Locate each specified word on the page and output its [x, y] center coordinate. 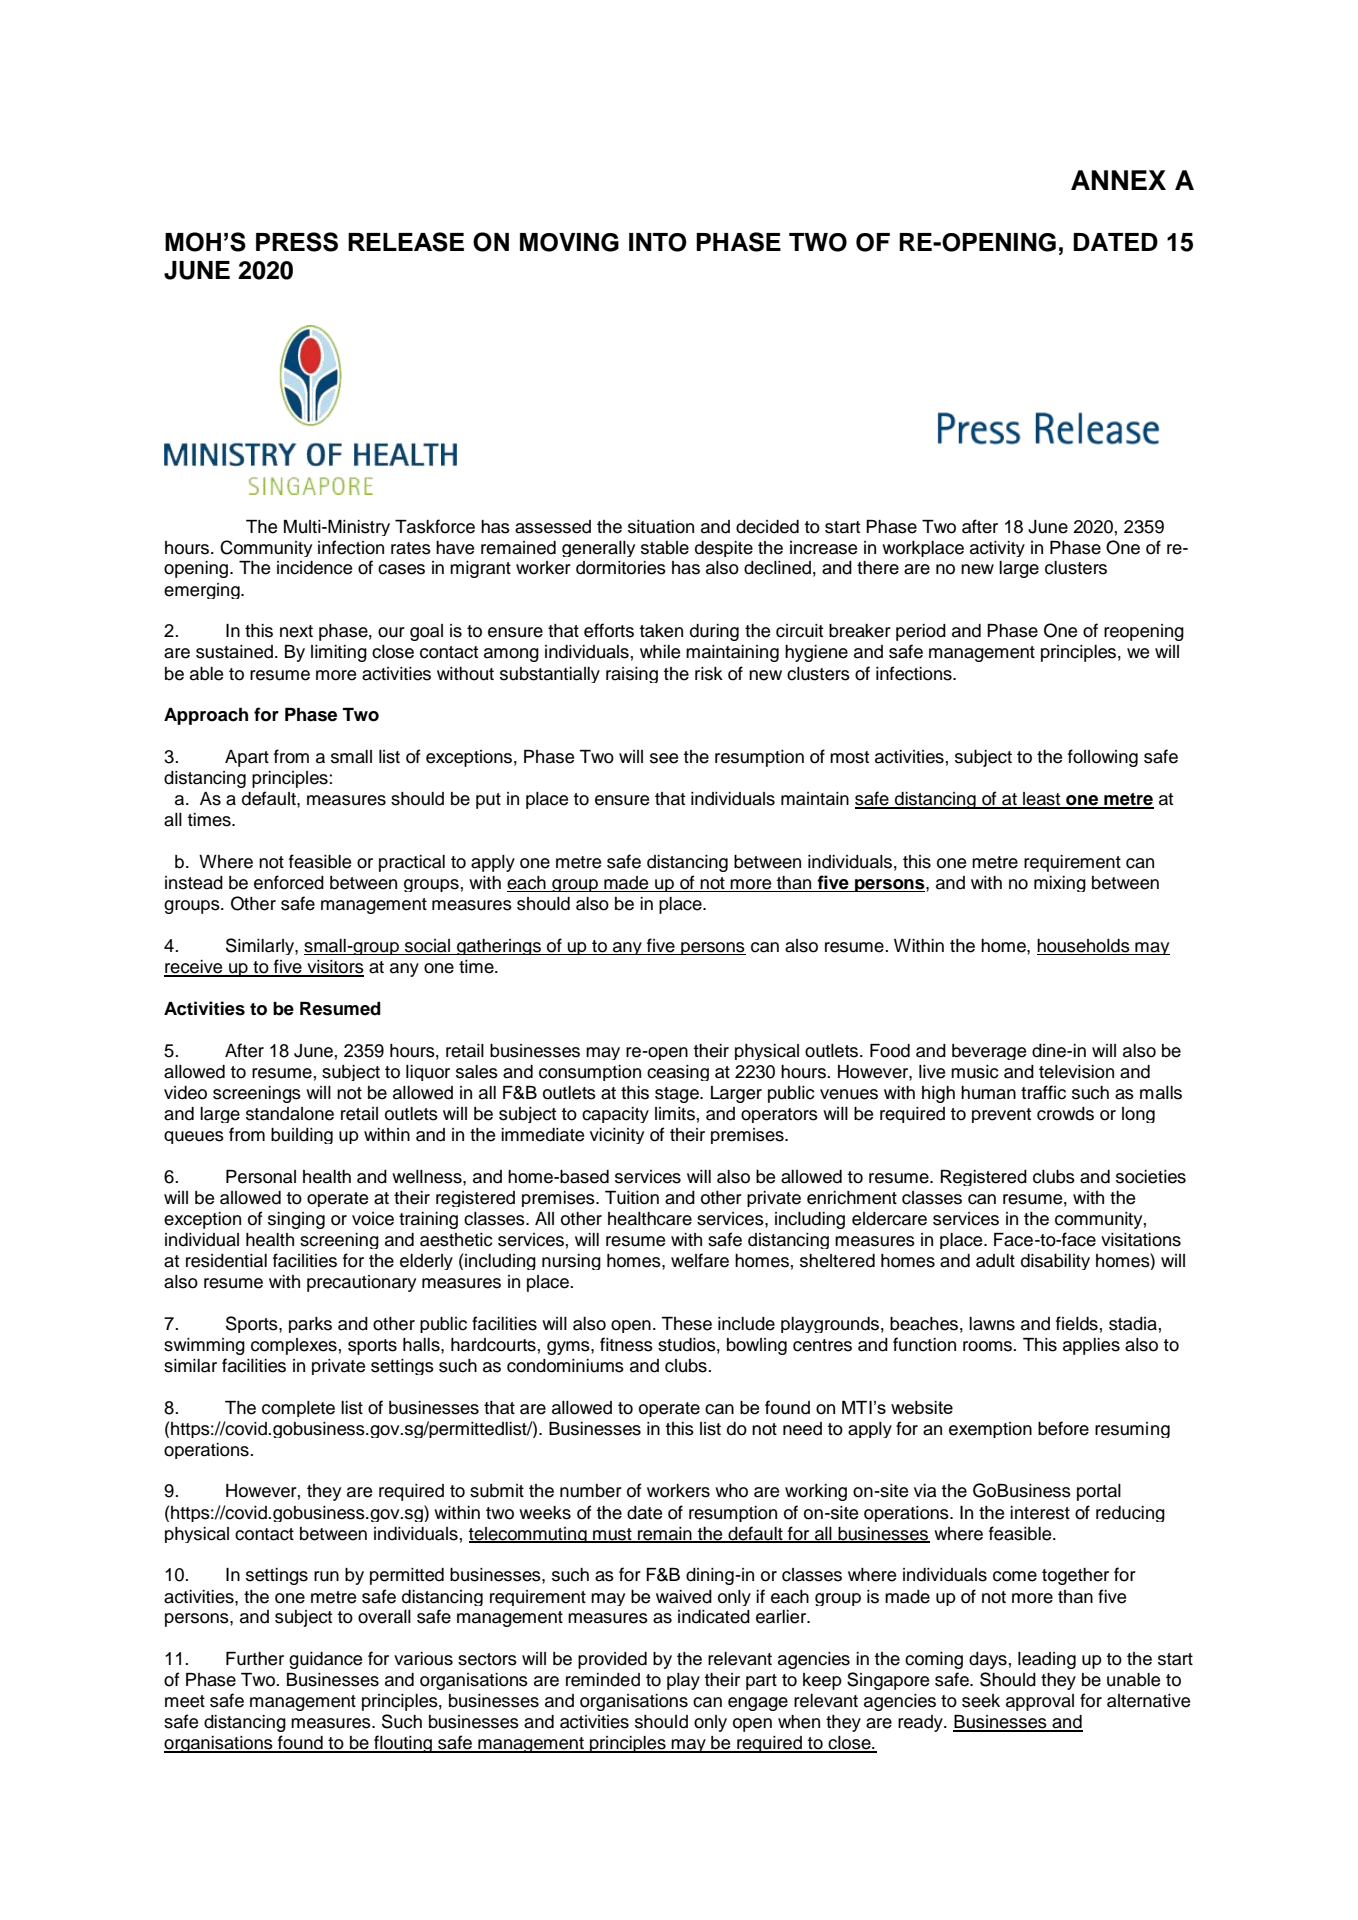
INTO [658, 242]
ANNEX [1118, 180]
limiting [339, 653]
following [1103, 758]
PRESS [297, 242]
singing [296, 1220]
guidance [325, 1660]
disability [1055, 1262]
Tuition [632, 1198]
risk [709, 674]
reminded [603, 1680]
